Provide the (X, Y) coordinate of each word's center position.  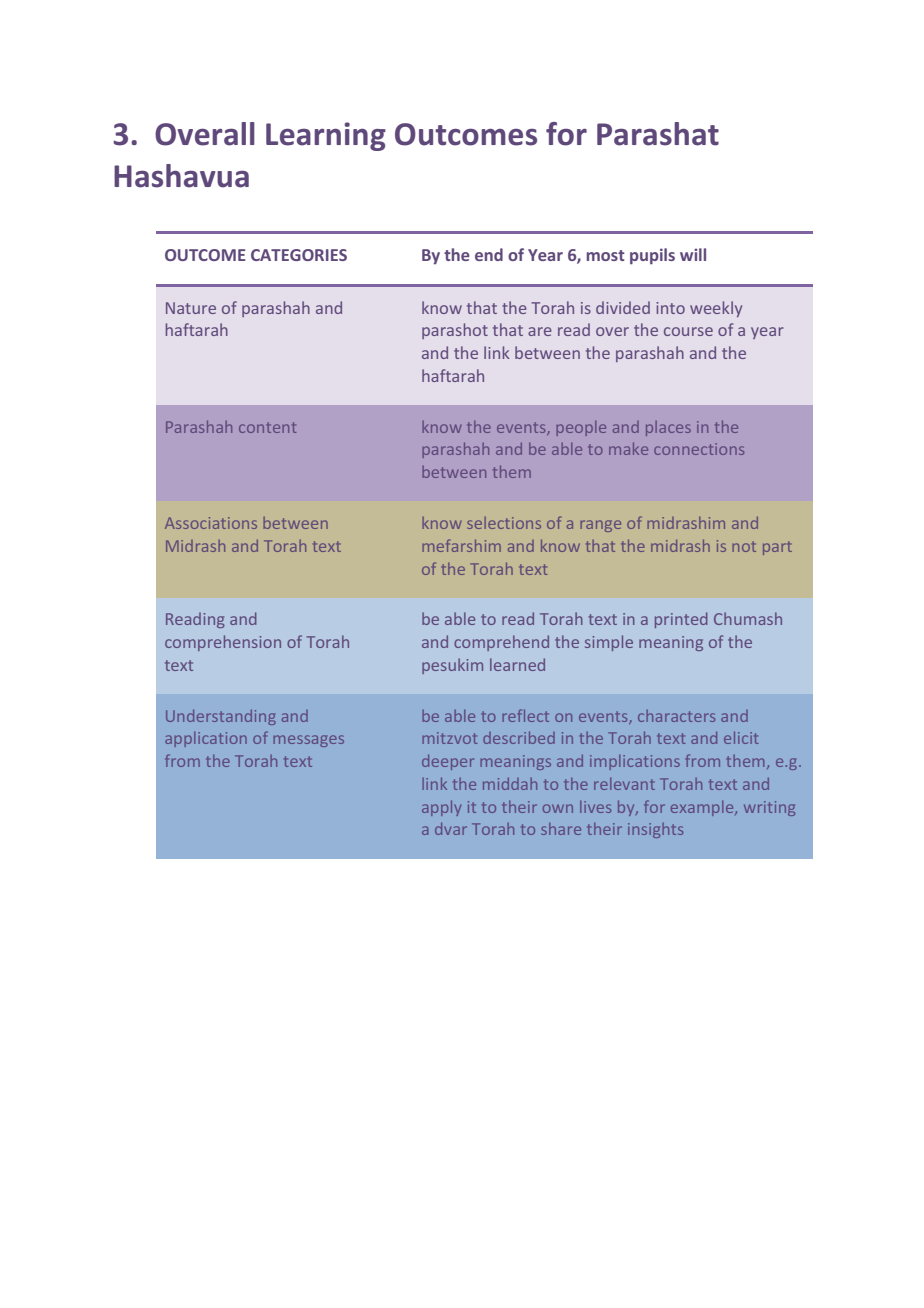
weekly (716, 309)
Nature (191, 308)
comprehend (501, 643)
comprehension (223, 643)
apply (441, 808)
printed (681, 620)
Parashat (658, 134)
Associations (211, 523)
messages (308, 741)
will (693, 254)
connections (699, 449)
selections (504, 523)
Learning (326, 136)
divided (623, 307)
